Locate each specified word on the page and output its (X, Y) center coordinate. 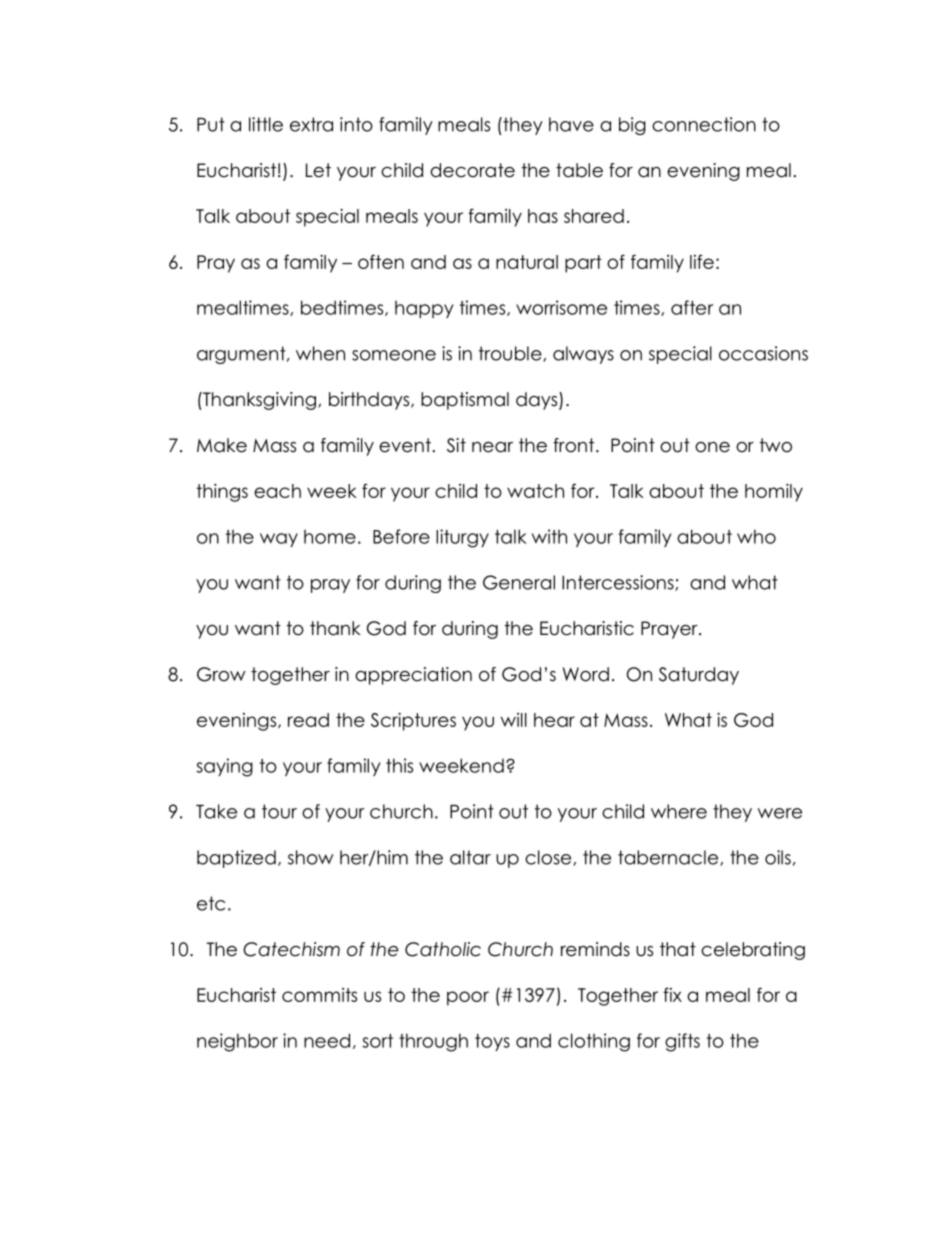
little (266, 124)
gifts (682, 1042)
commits (319, 995)
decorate (472, 170)
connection (704, 124)
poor (468, 998)
